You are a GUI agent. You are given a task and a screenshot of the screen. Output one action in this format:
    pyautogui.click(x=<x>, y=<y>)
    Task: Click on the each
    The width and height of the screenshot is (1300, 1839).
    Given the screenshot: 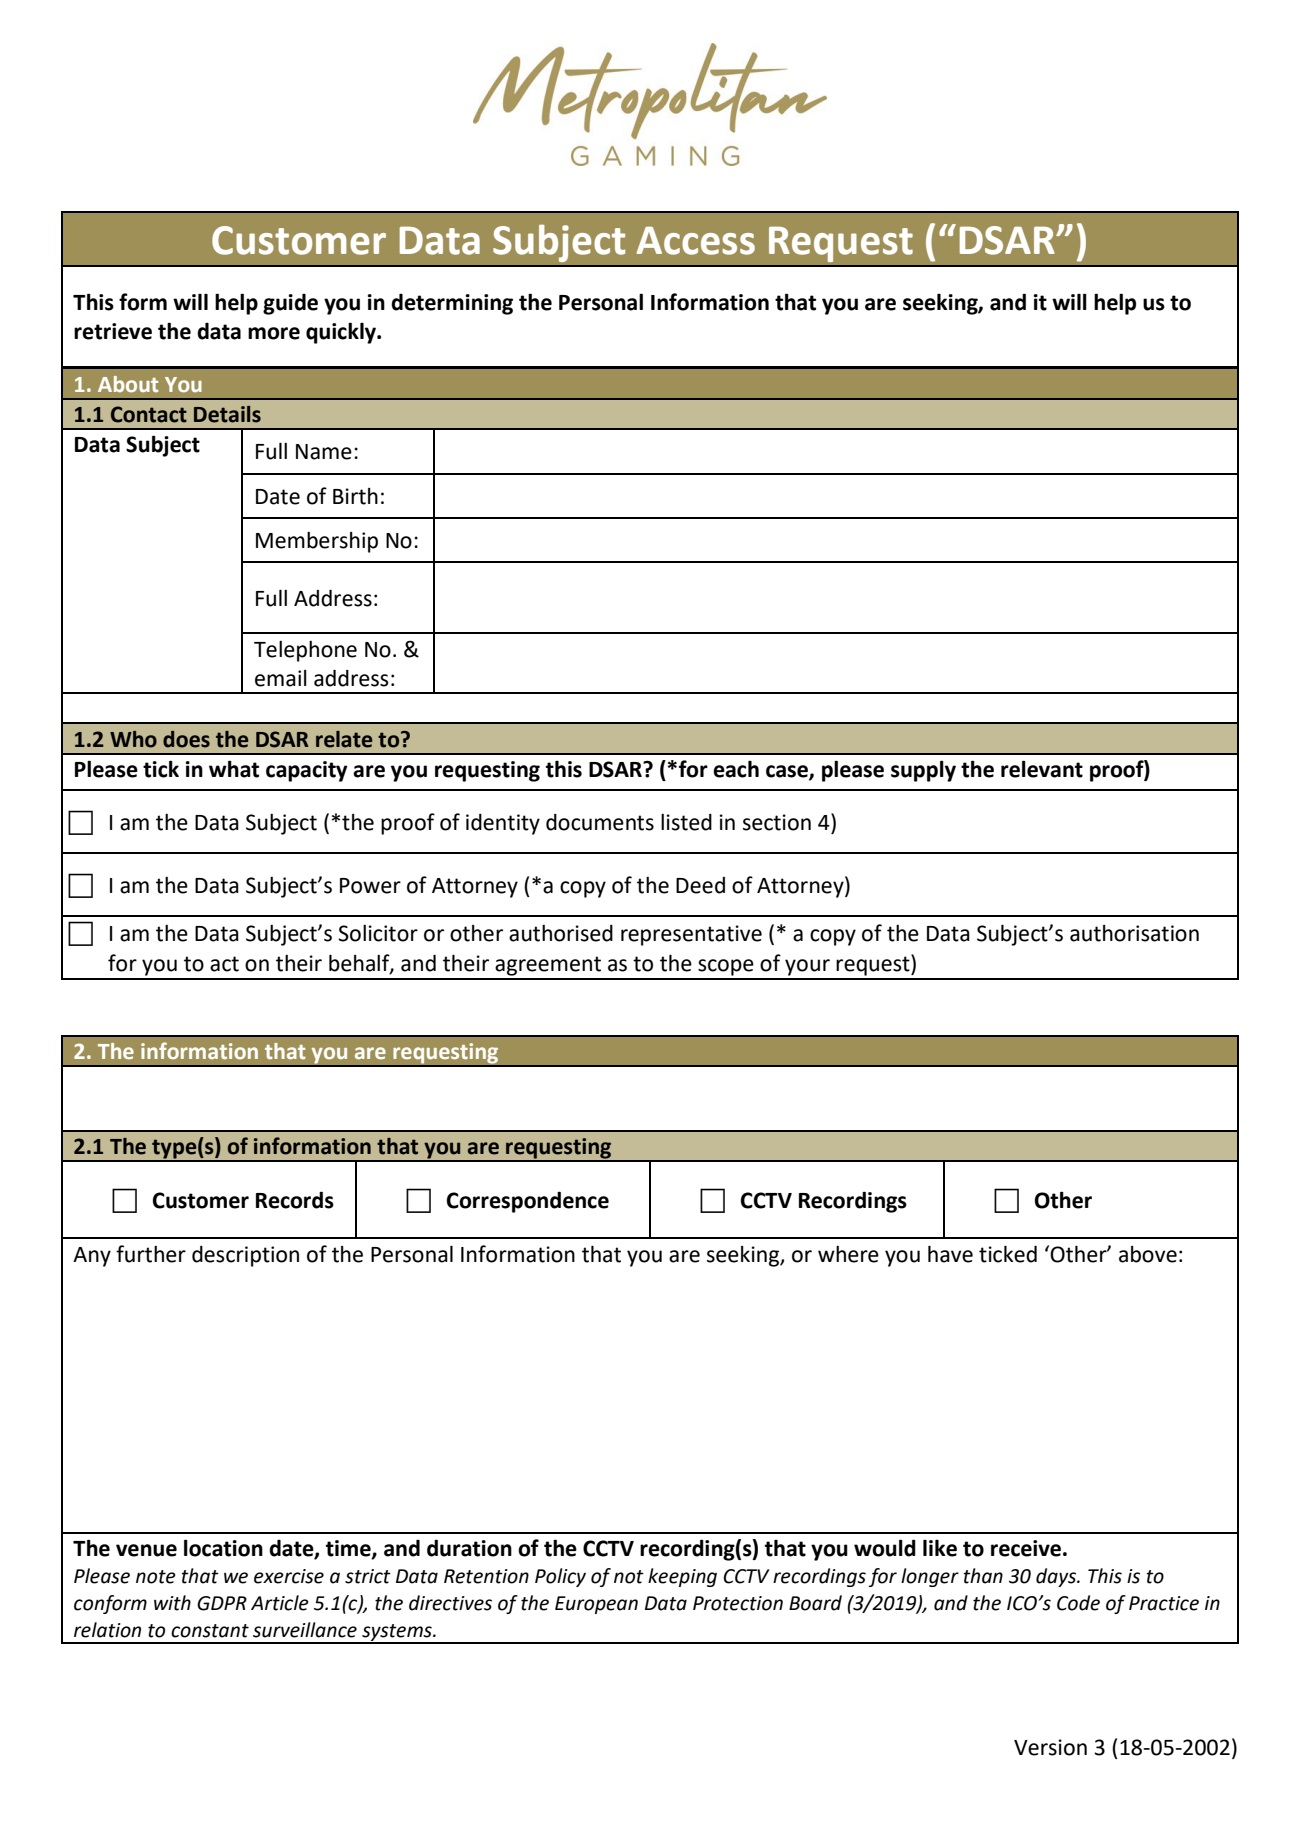 What is the action you would take?
    pyautogui.click(x=736, y=769)
